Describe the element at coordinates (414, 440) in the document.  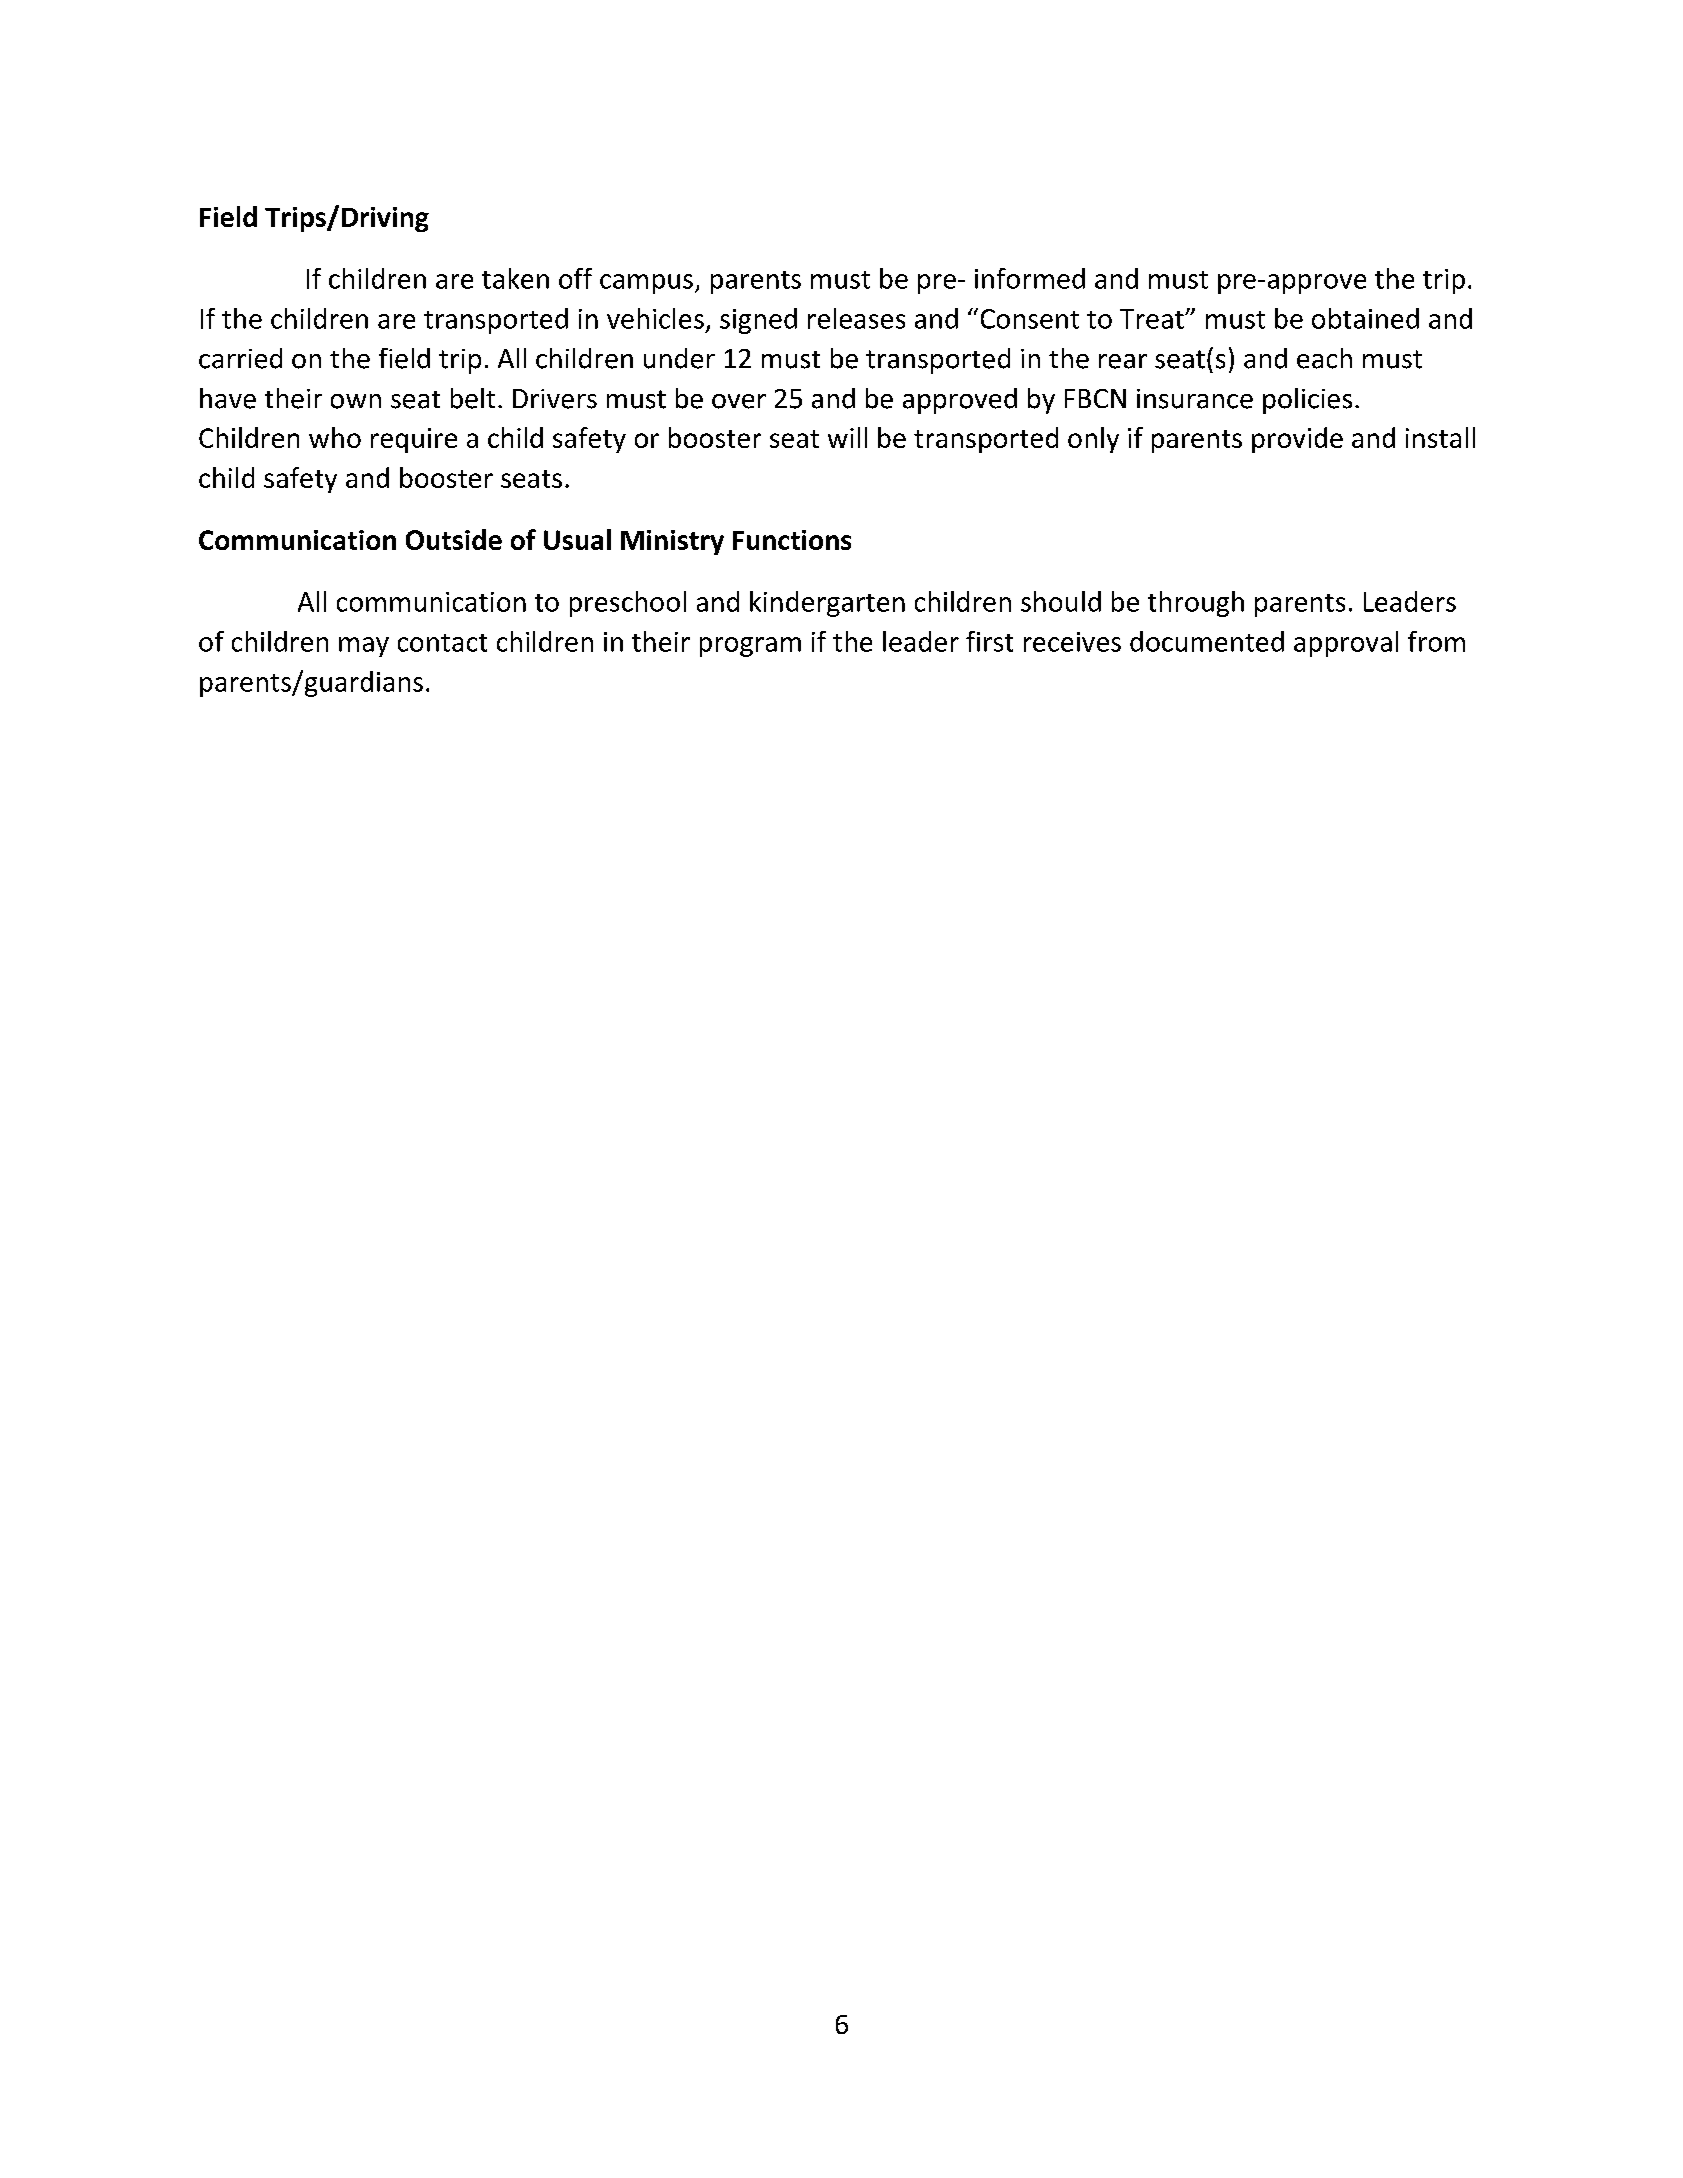
I see `require` at that location.
